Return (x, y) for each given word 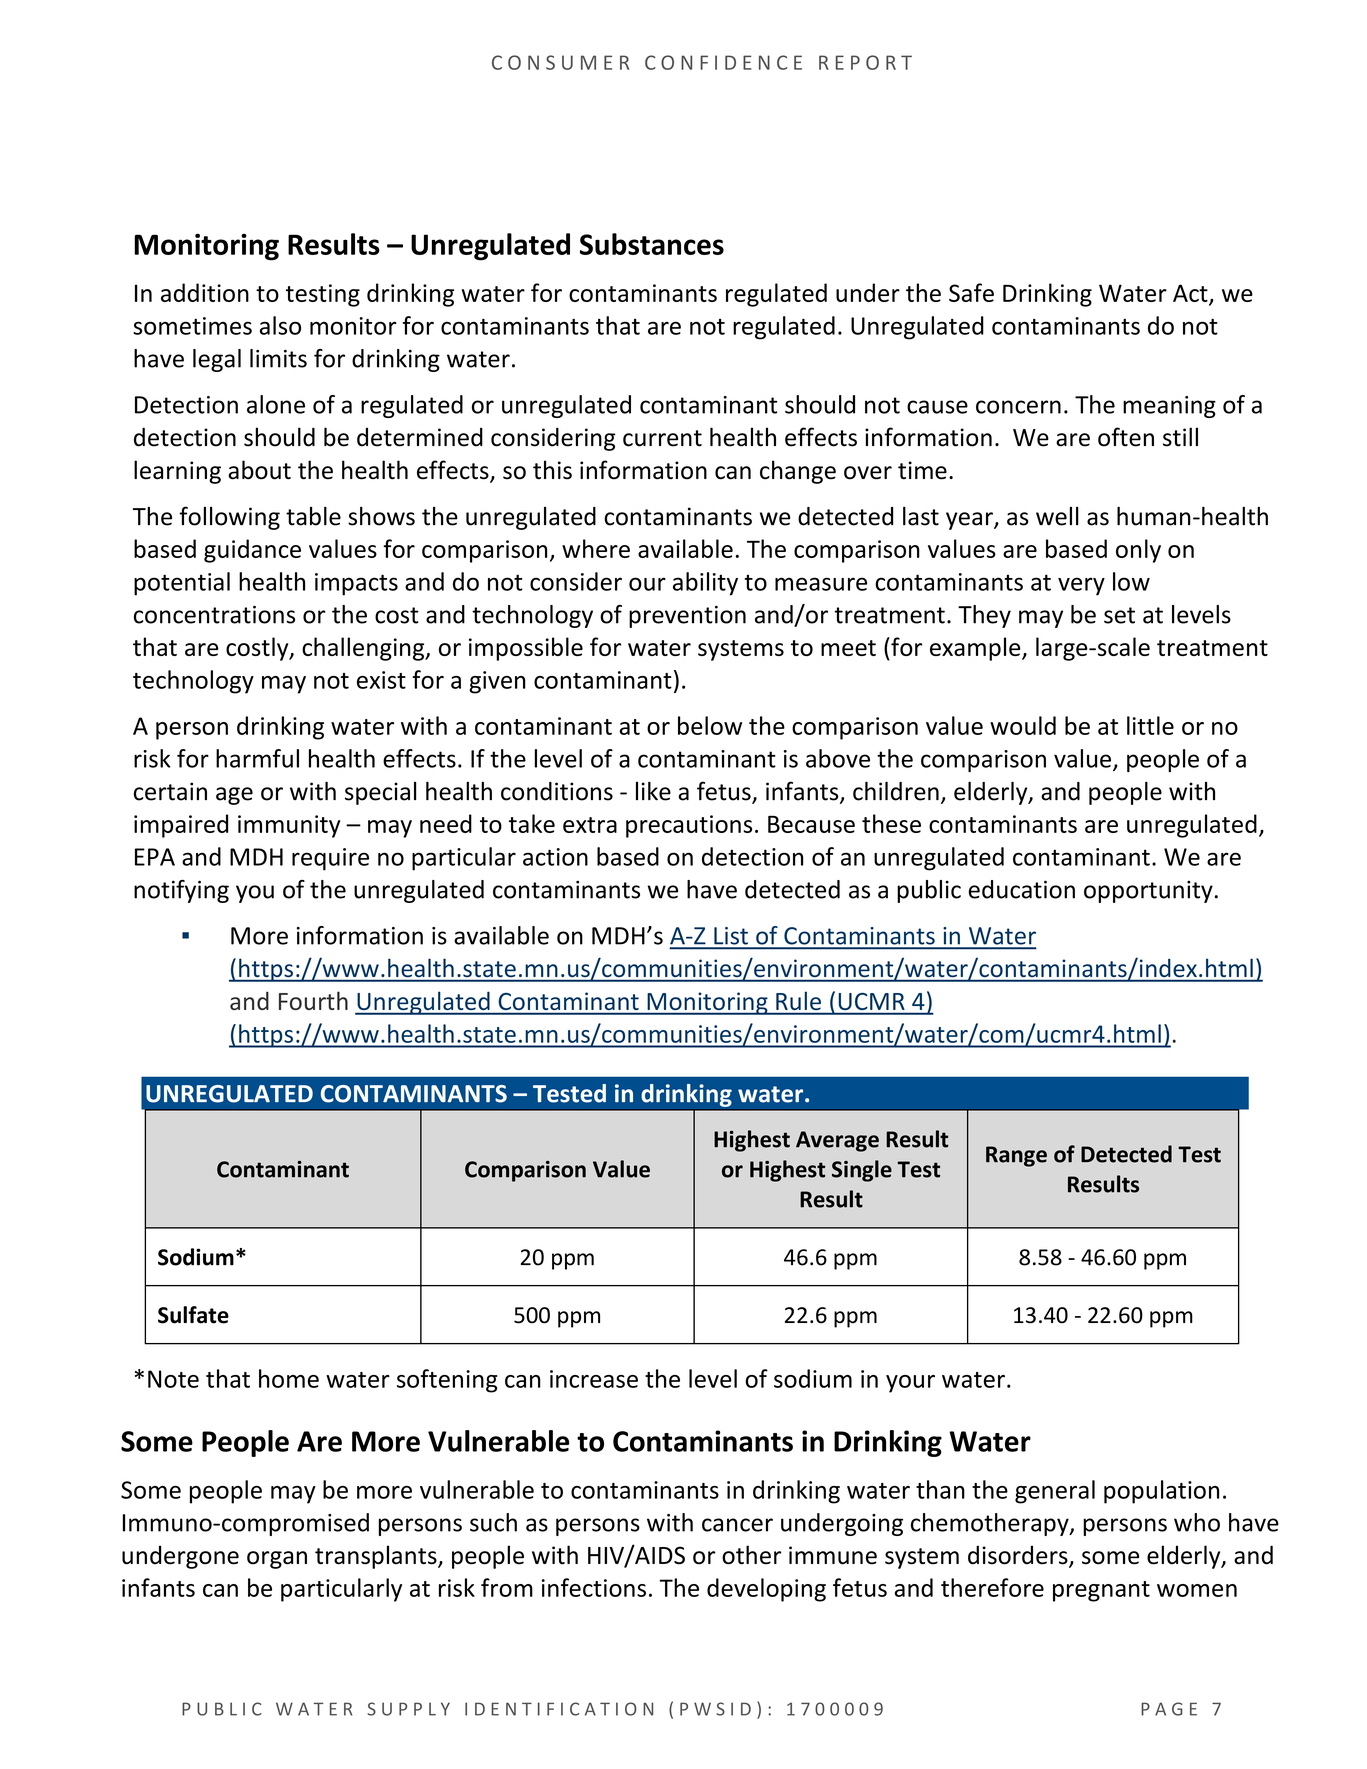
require (330, 859)
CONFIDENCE (723, 62)
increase (594, 1379)
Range (1016, 1156)
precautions (689, 826)
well (1057, 516)
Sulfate (193, 1315)
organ (277, 1560)
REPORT (865, 62)
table (313, 516)
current (662, 438)
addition (205, 292)
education (1022, 889)
